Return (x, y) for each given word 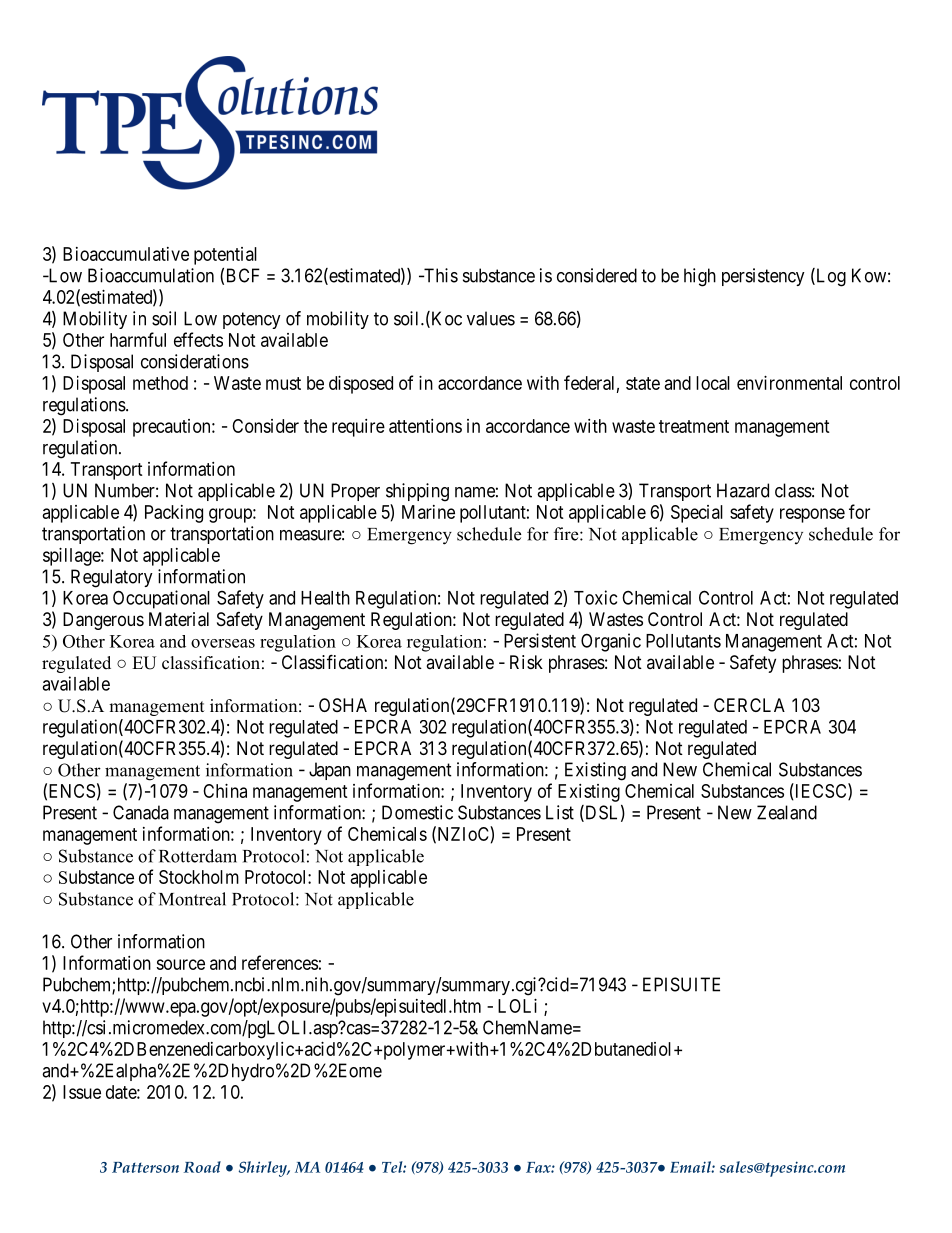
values (491, 318)
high (700, 277)
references (280, 962)
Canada (141, 812)
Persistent (540, 640)
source (180, 964)
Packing (174, 514)
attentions (425, 426)
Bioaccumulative (126, 254)
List (560, 812)
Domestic (417, 812)
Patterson (145, 1167)
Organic (611, 642)
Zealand (787, 812)
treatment (694, 426)
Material (179, 619)
